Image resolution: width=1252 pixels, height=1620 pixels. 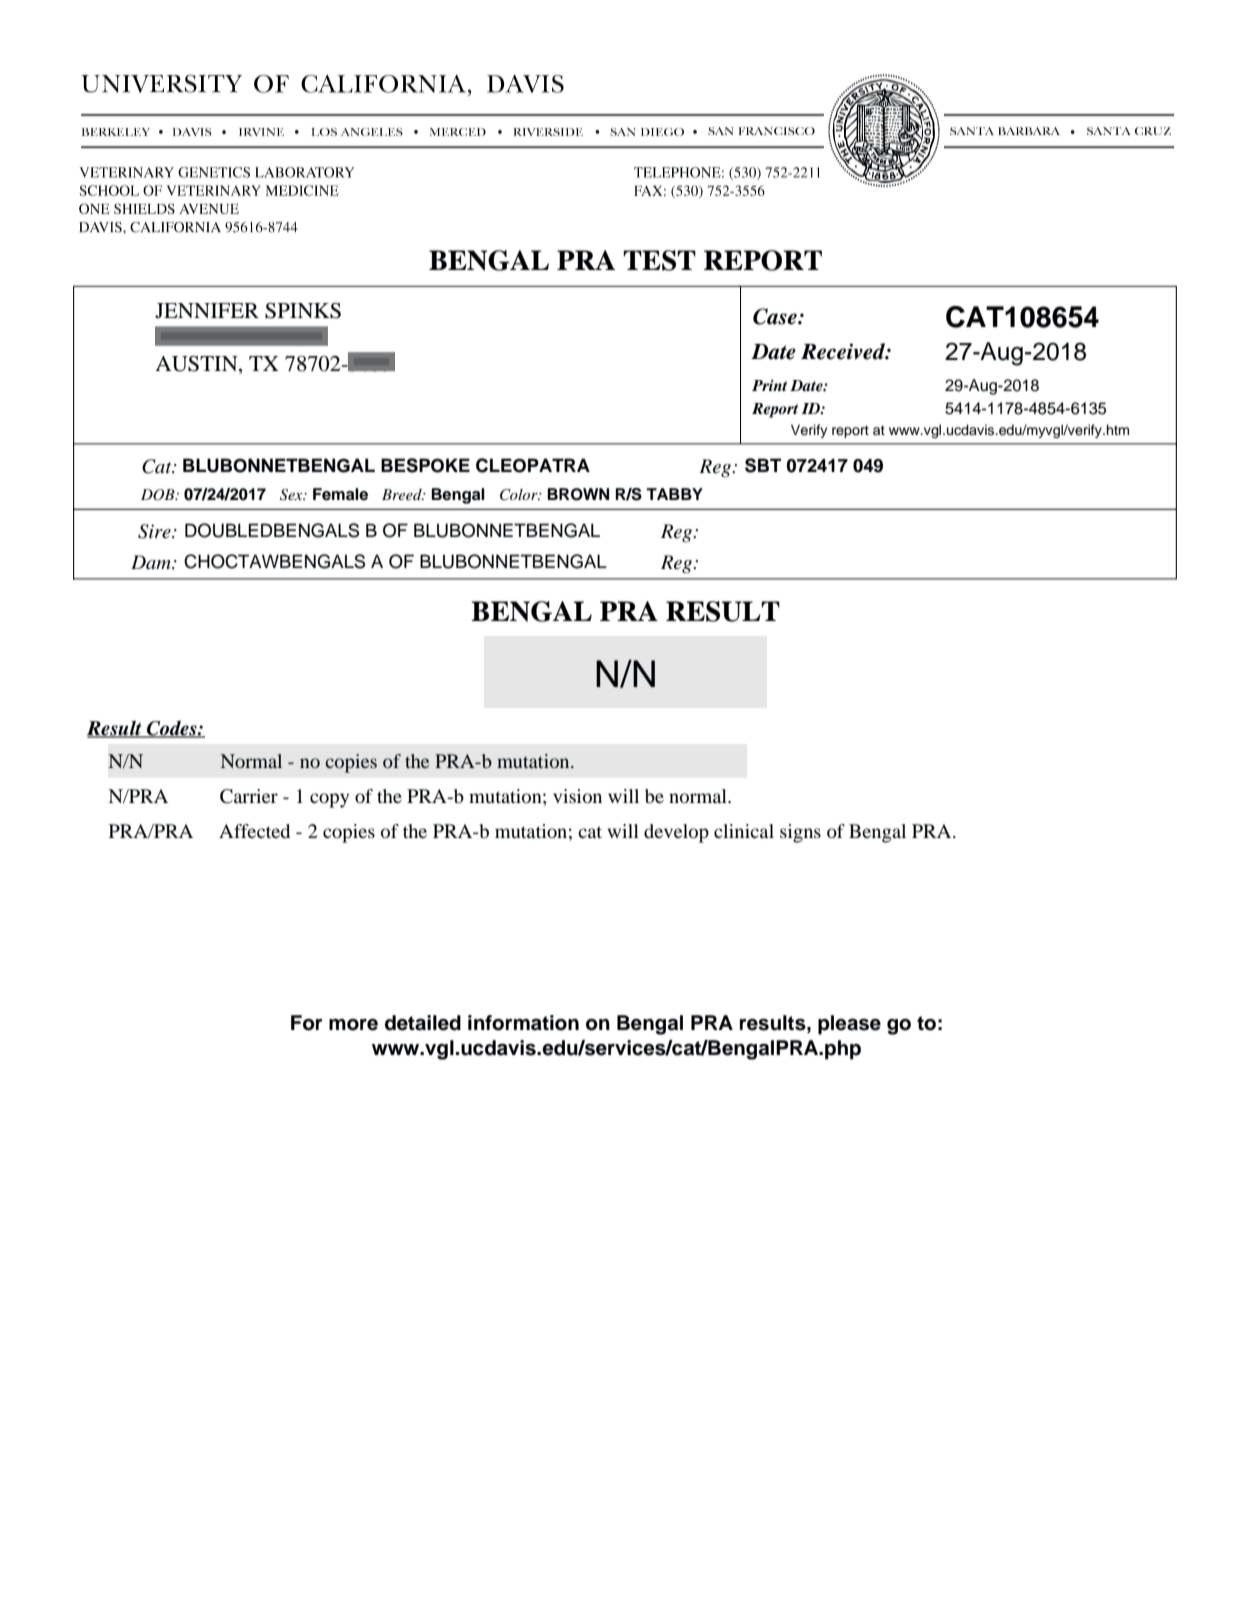 What do you see at coordinates (674, 494) in the screenshot?
I see `TABBY` at bounding box center [674, 494].
